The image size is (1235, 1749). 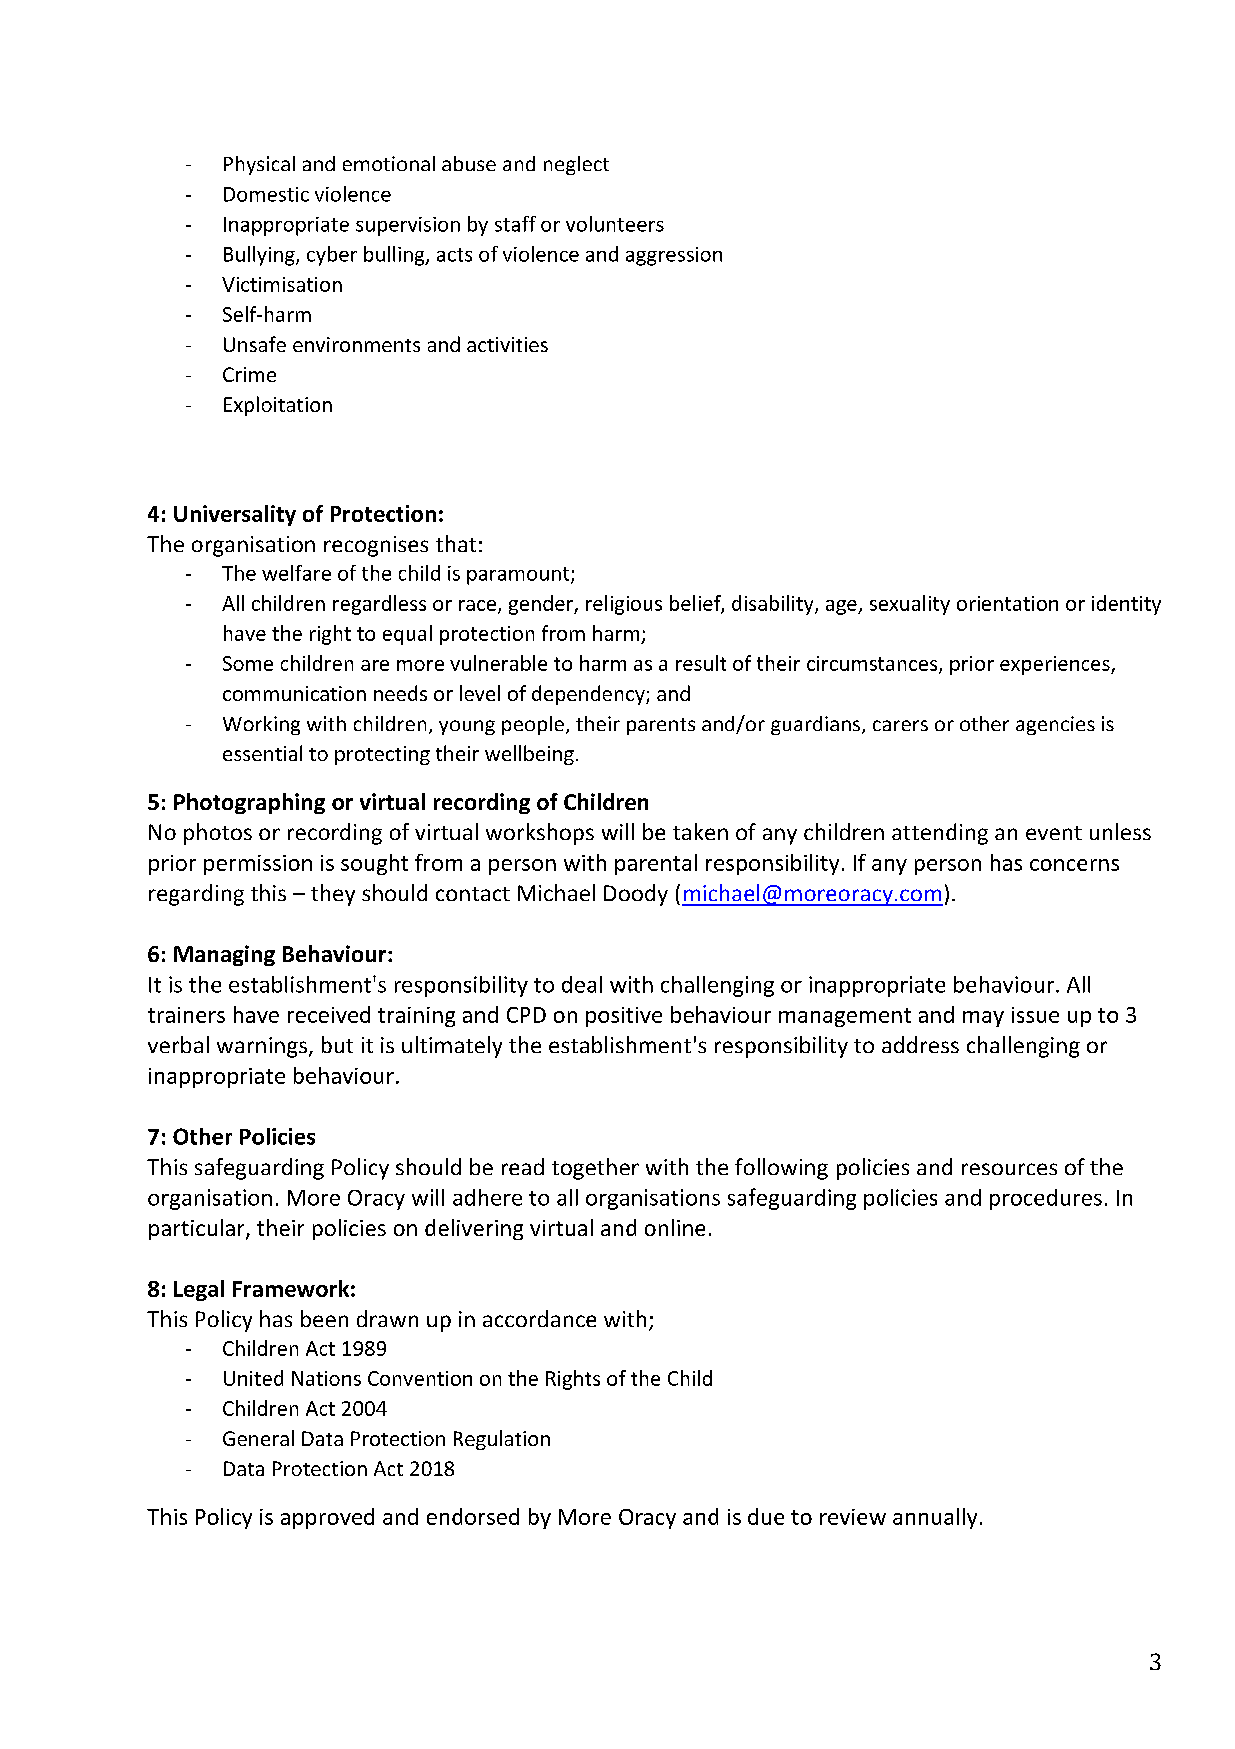 I want to click on Domestic, so click(x=266, y=194).
